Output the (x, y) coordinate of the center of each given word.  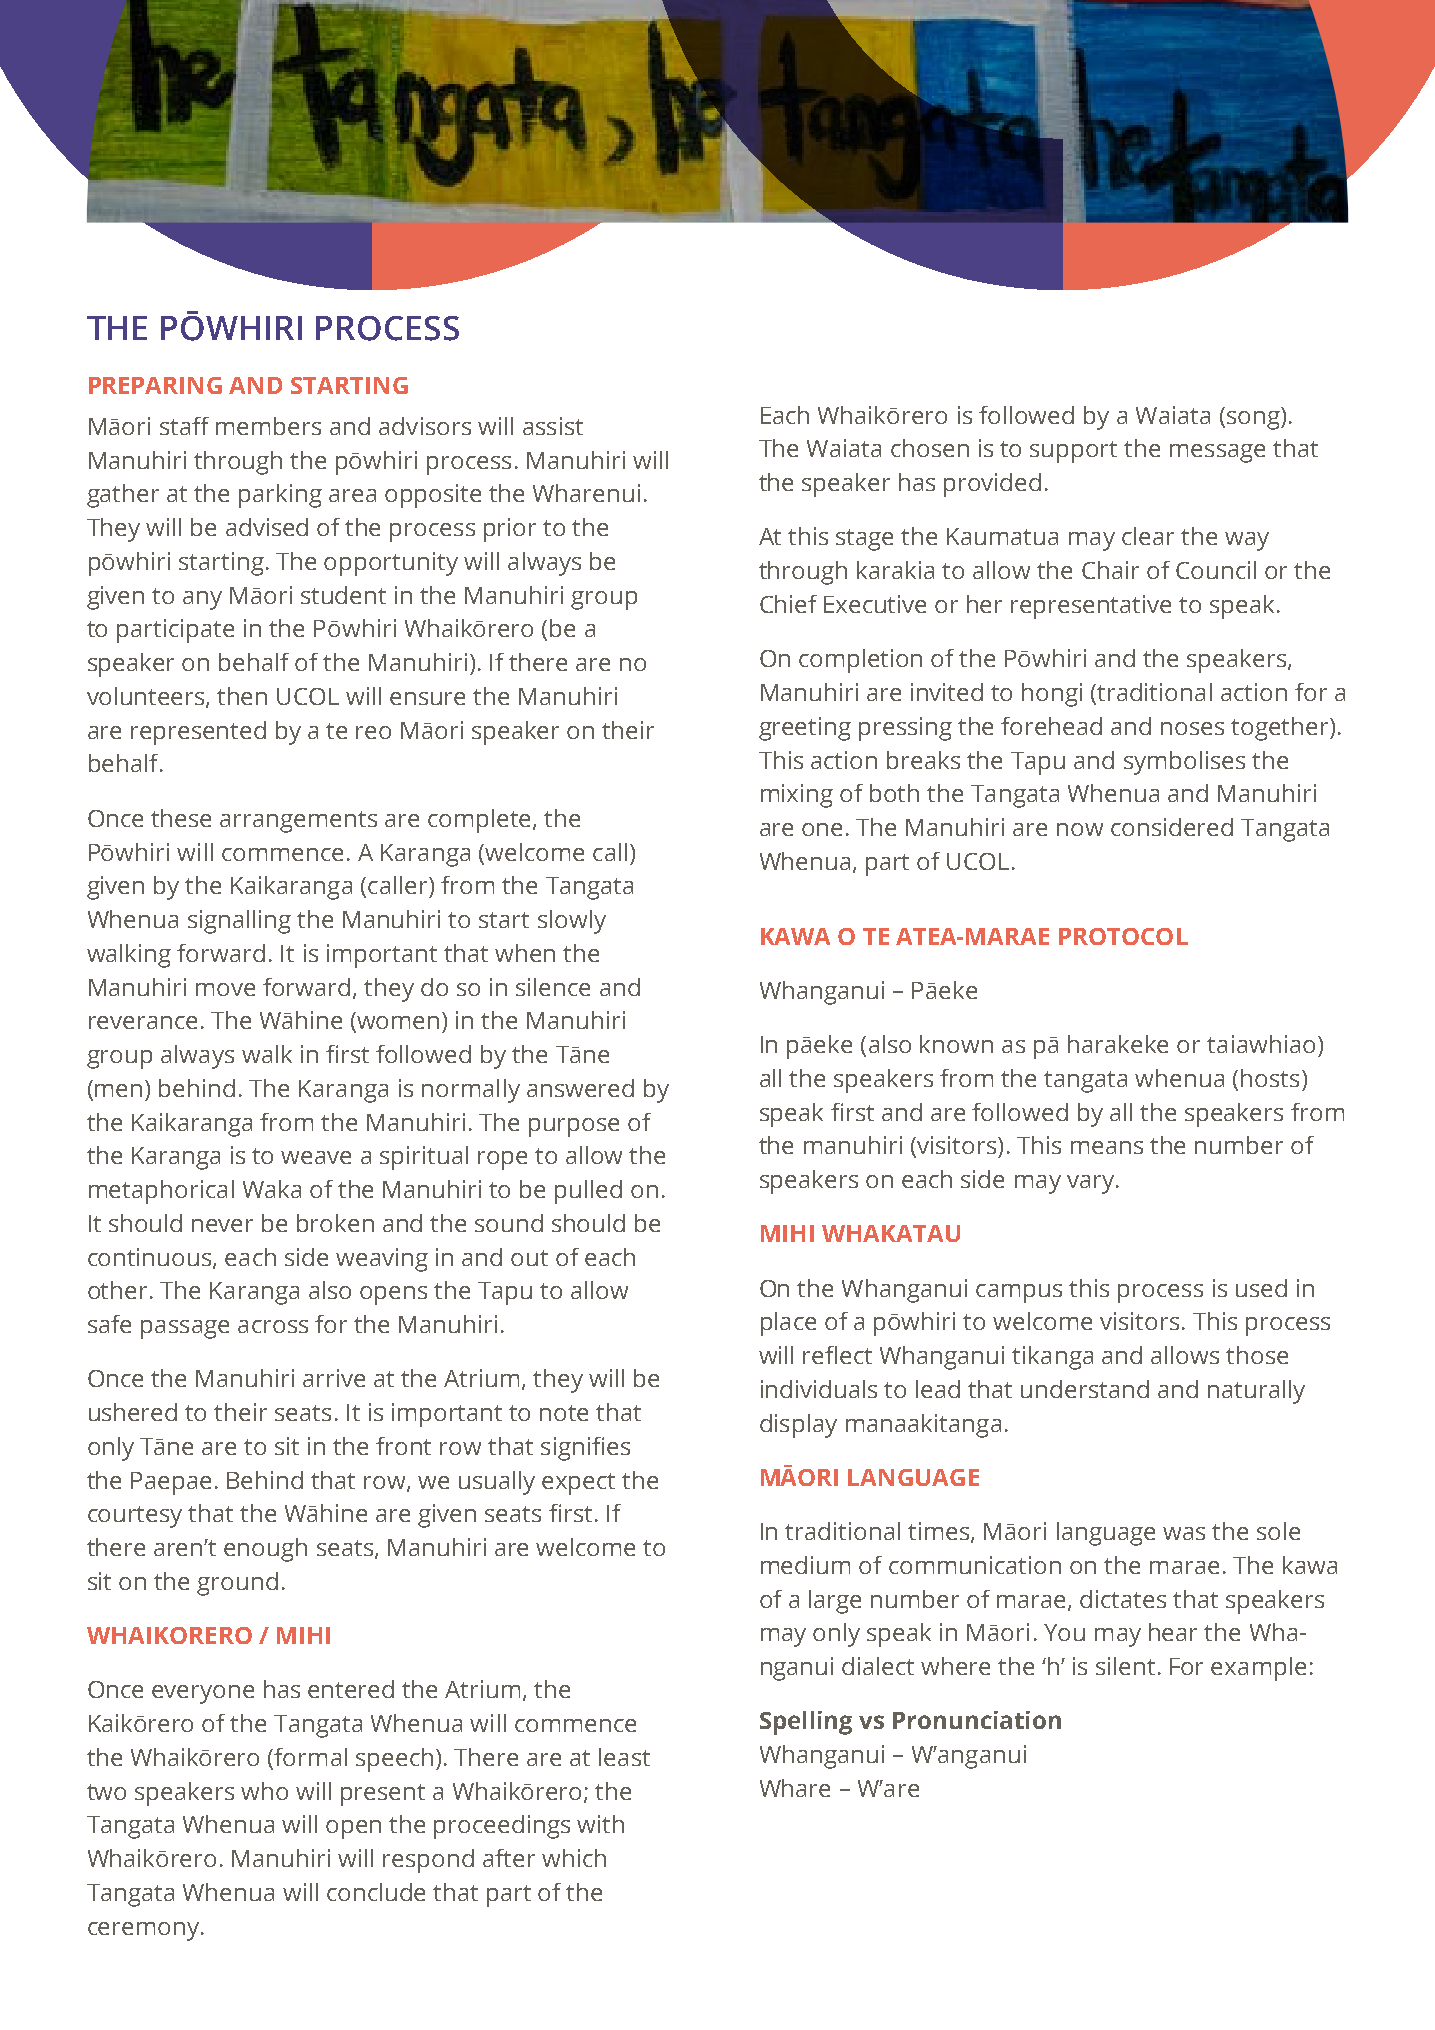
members (268, 426)
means (1107, 1147)
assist (553, 426)
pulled (588, 1192)
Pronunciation (977, 1720)
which (574, 1858)
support (1073, 452)
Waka (272, 1189)
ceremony (145, 1931)
